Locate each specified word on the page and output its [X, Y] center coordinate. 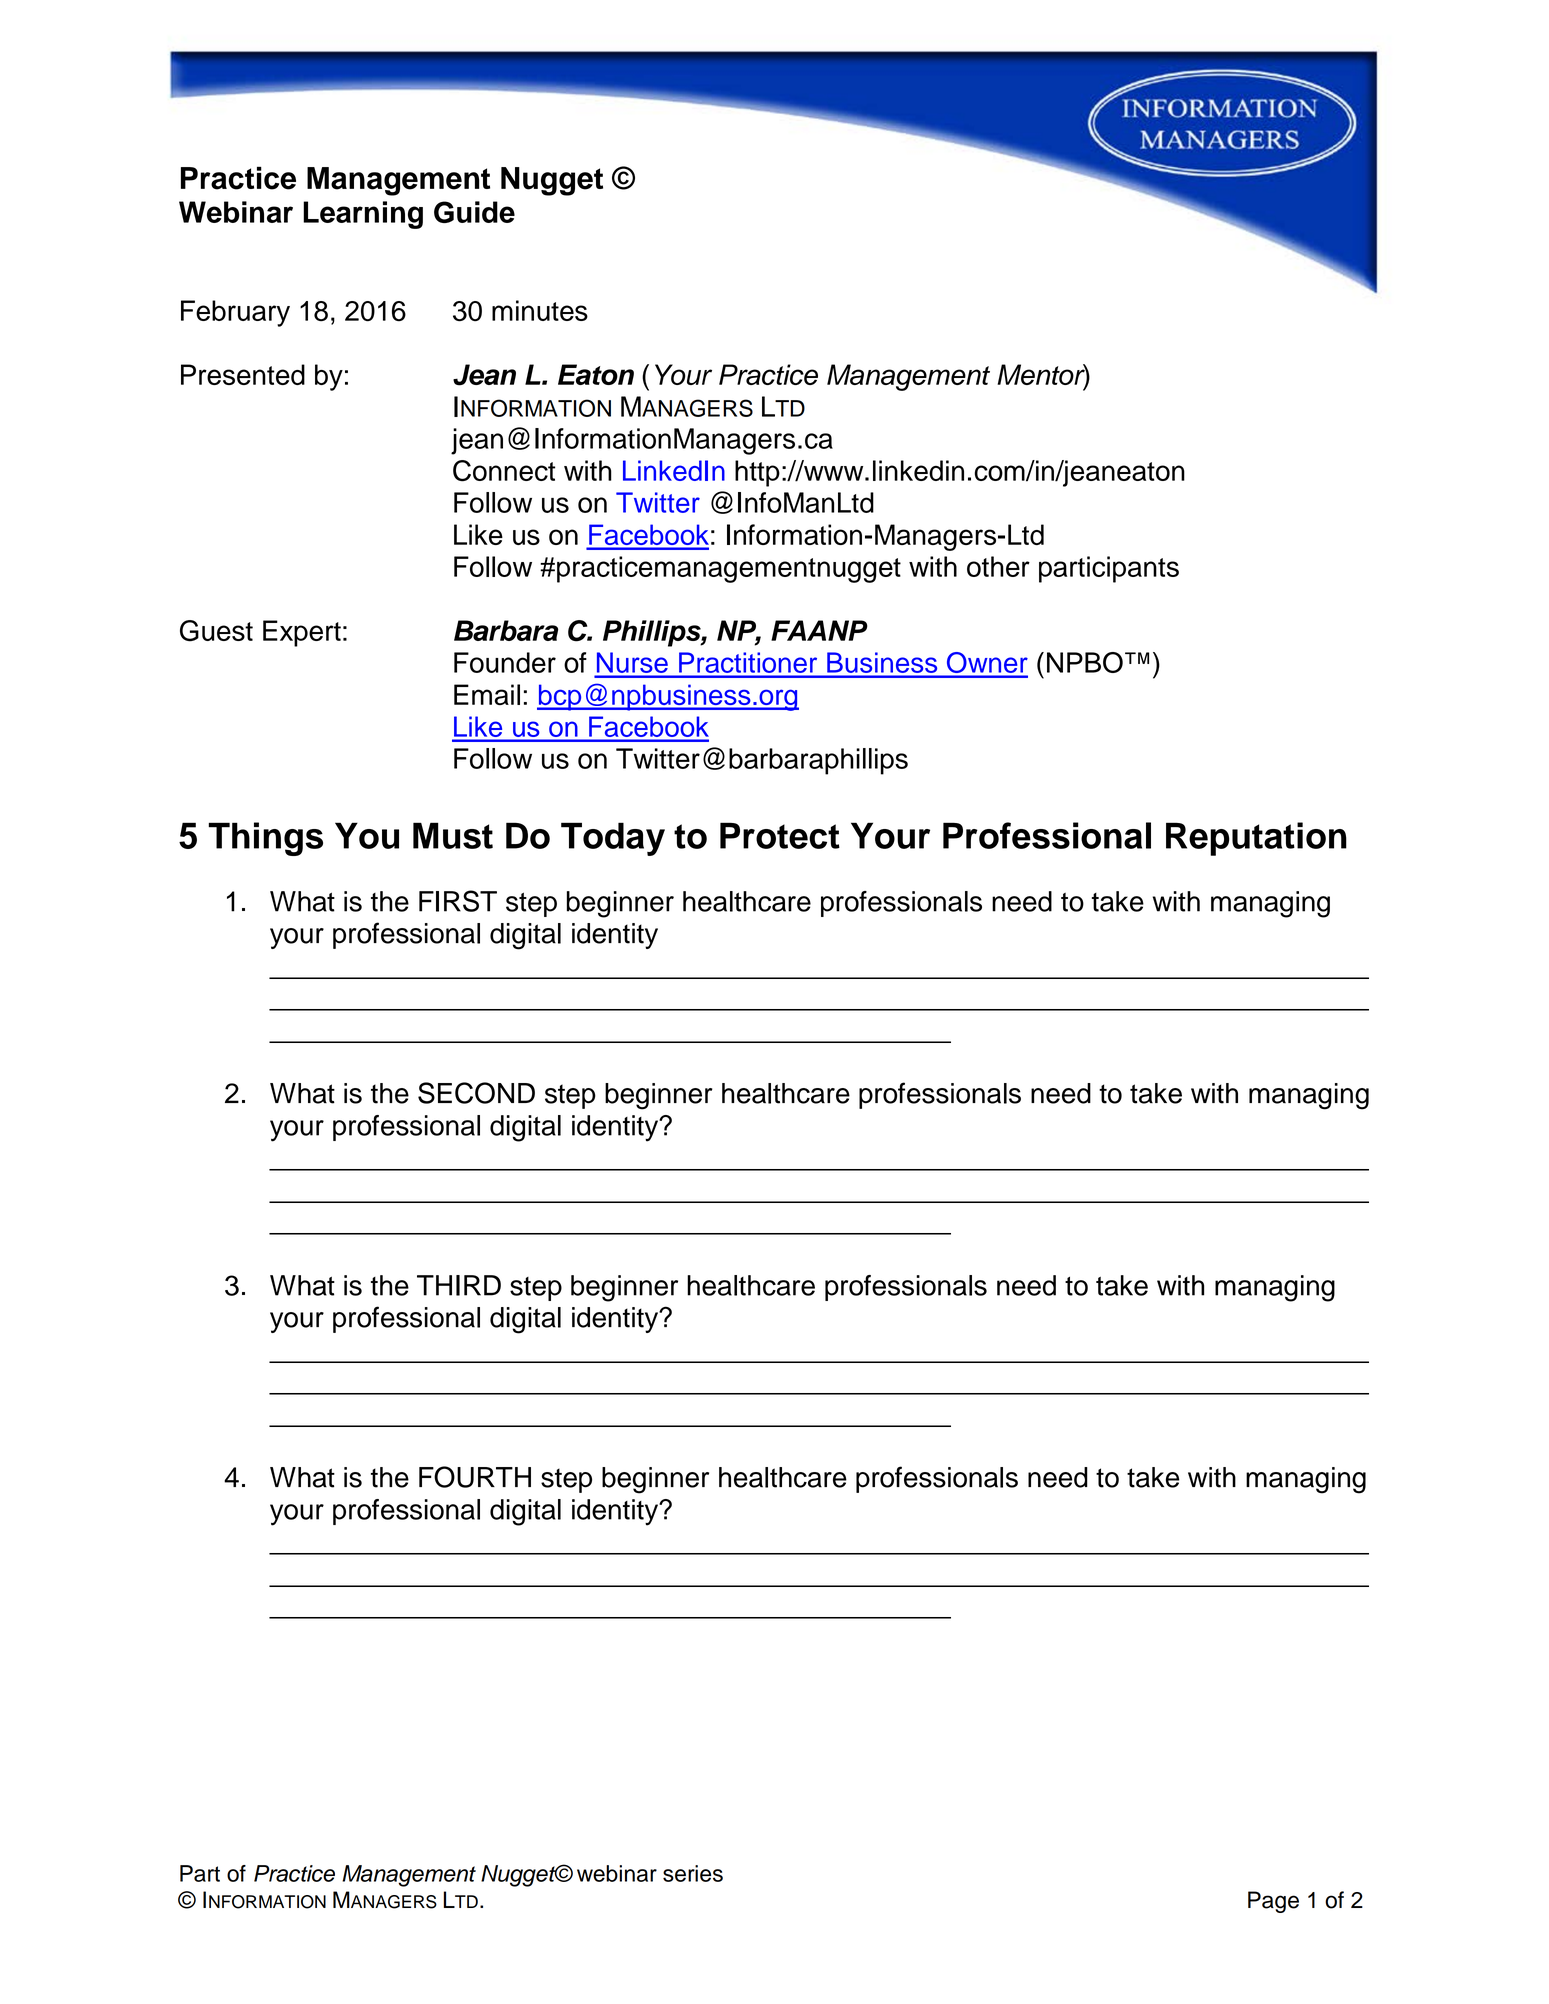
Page [1273, 1902]
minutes [540, 310]
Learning [363, 215]
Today [613, 839]
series [693, 1873]
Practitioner [748, 663]
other [998, 566]
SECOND [476, 1093]
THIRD [459, 1285]
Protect [780, 835]
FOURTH [475, 1477]
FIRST [458, 901]
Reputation [1256, 839]
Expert [302, 633]
